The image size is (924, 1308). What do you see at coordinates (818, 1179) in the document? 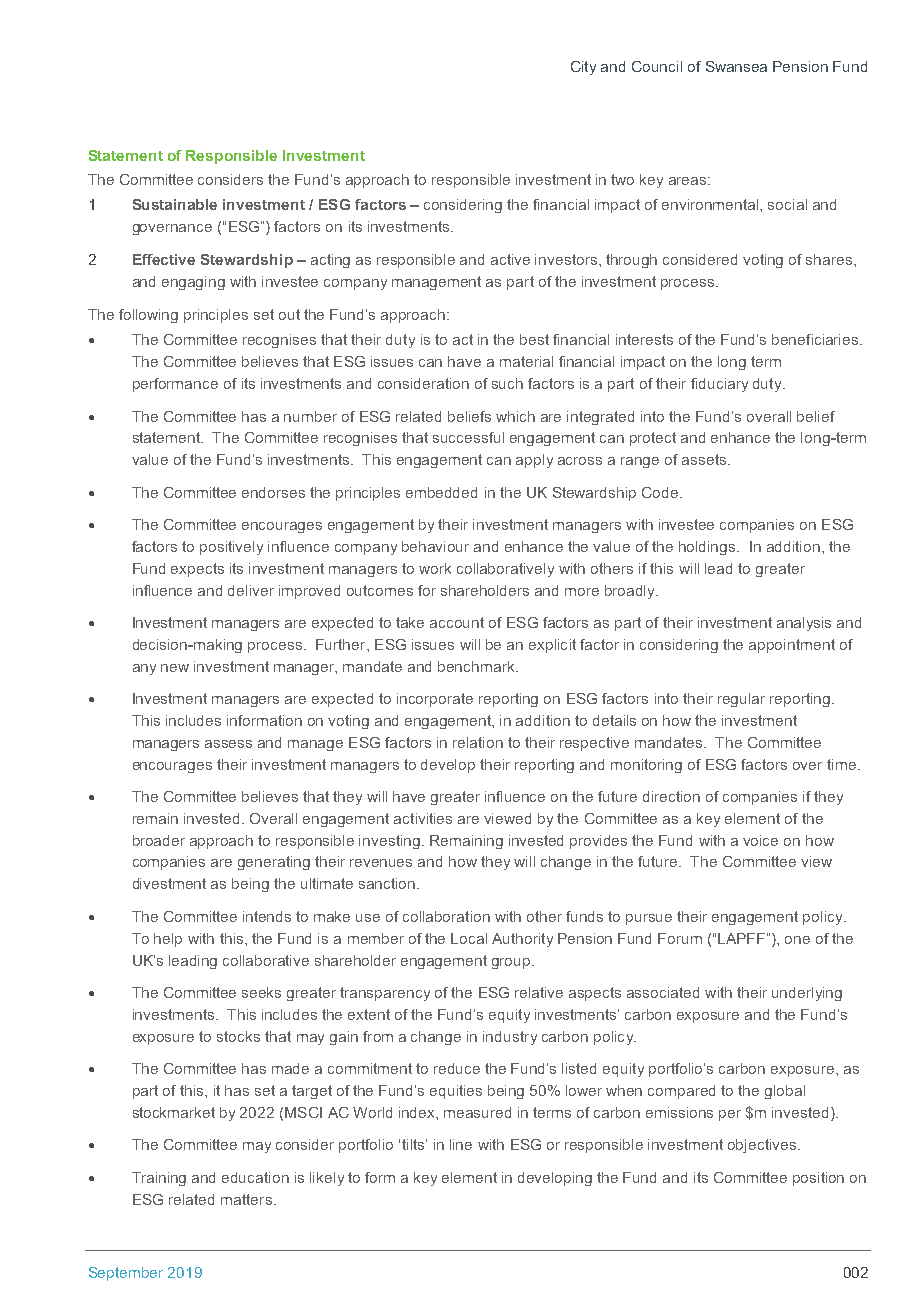
I see `position` at bounding box center [818, 1179].
